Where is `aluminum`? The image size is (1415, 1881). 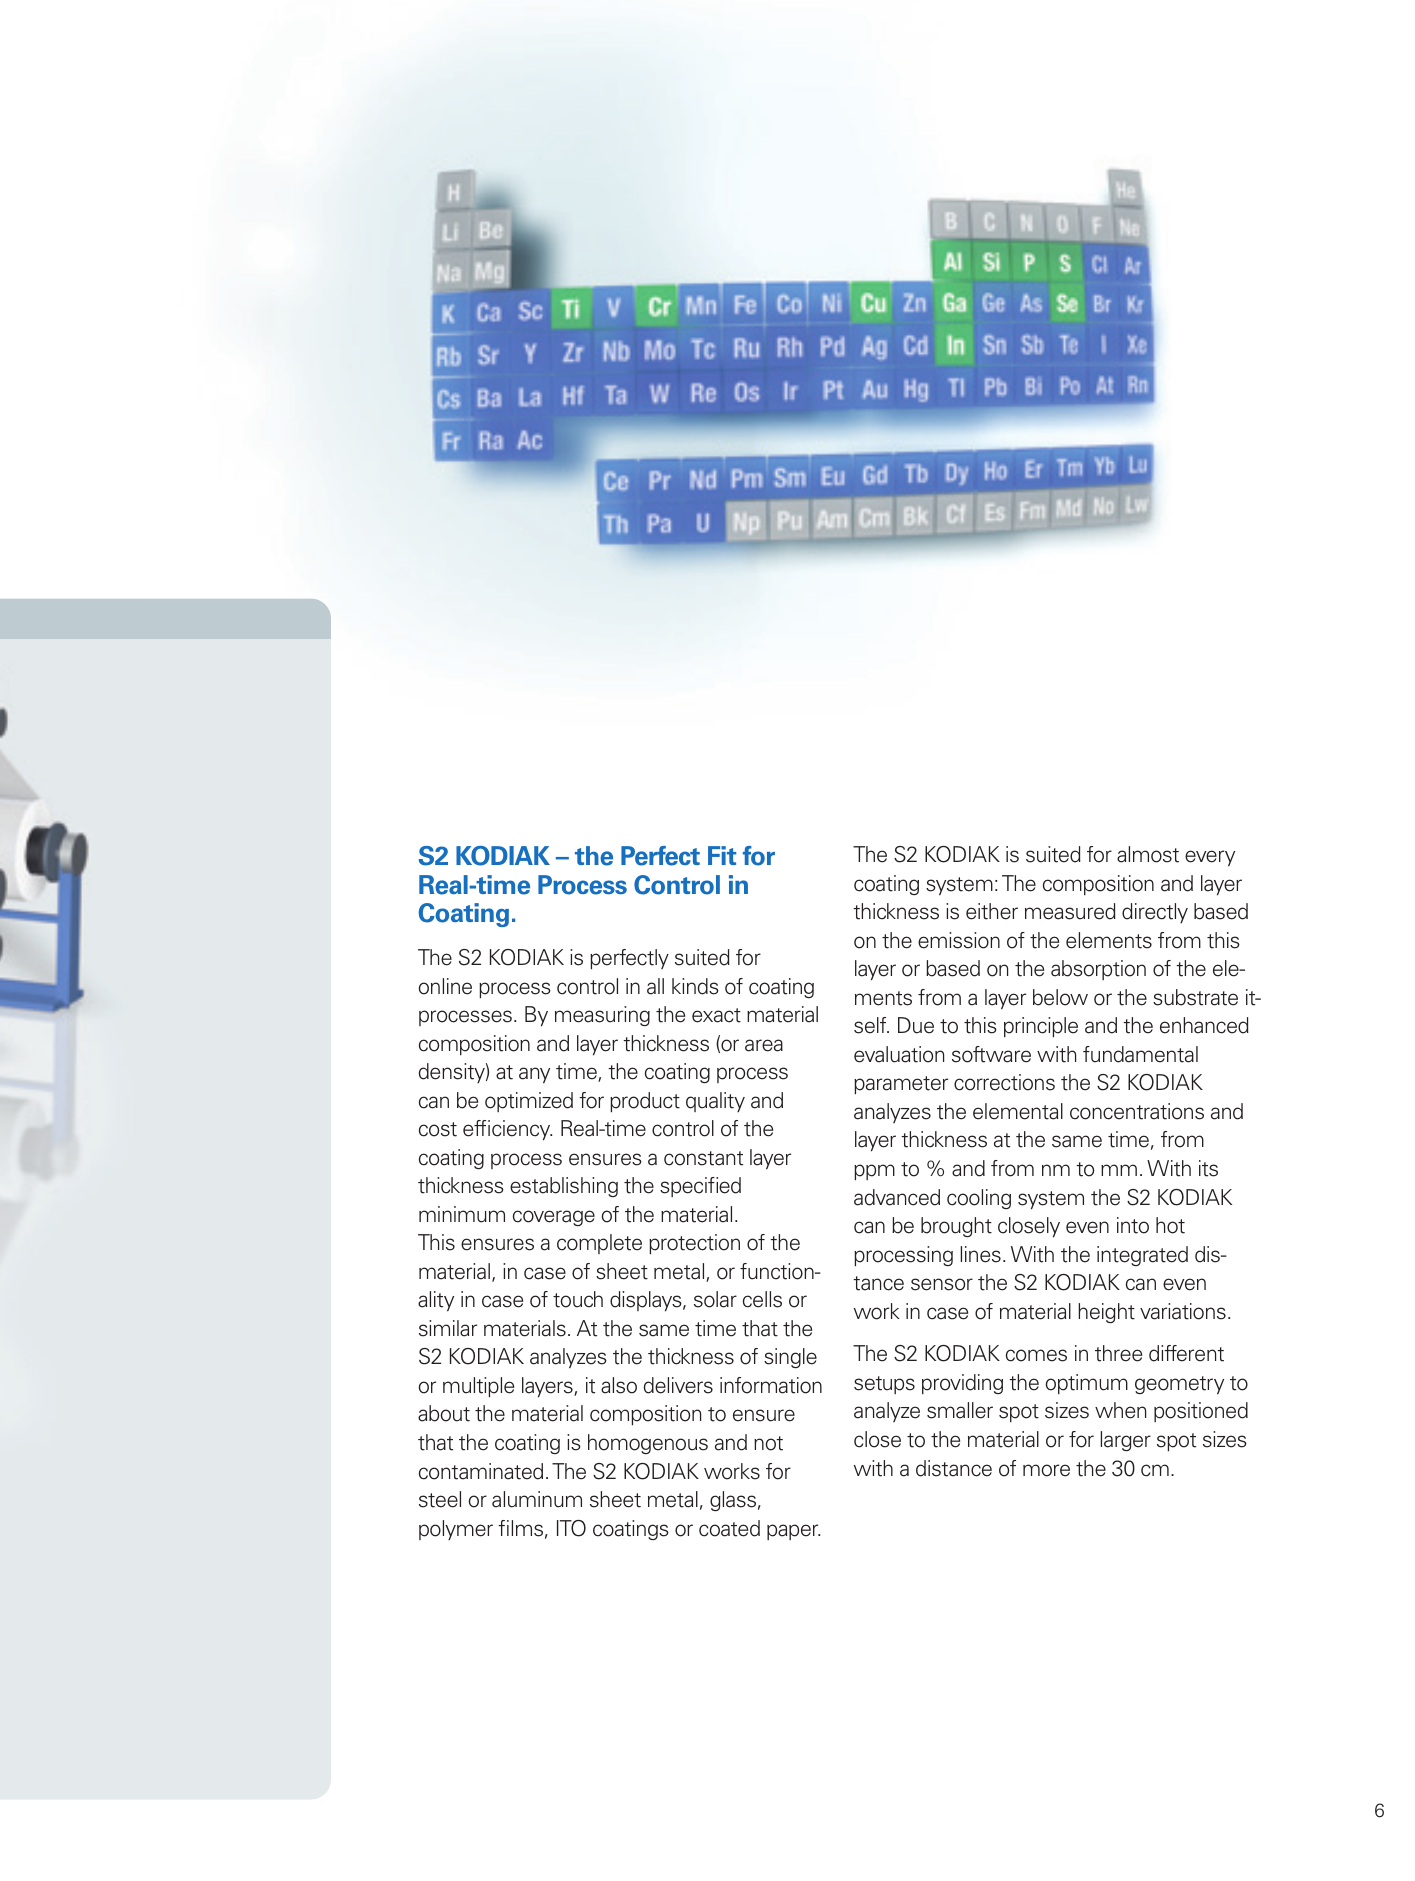 aluminum is located at coordinates (537, 1499).
